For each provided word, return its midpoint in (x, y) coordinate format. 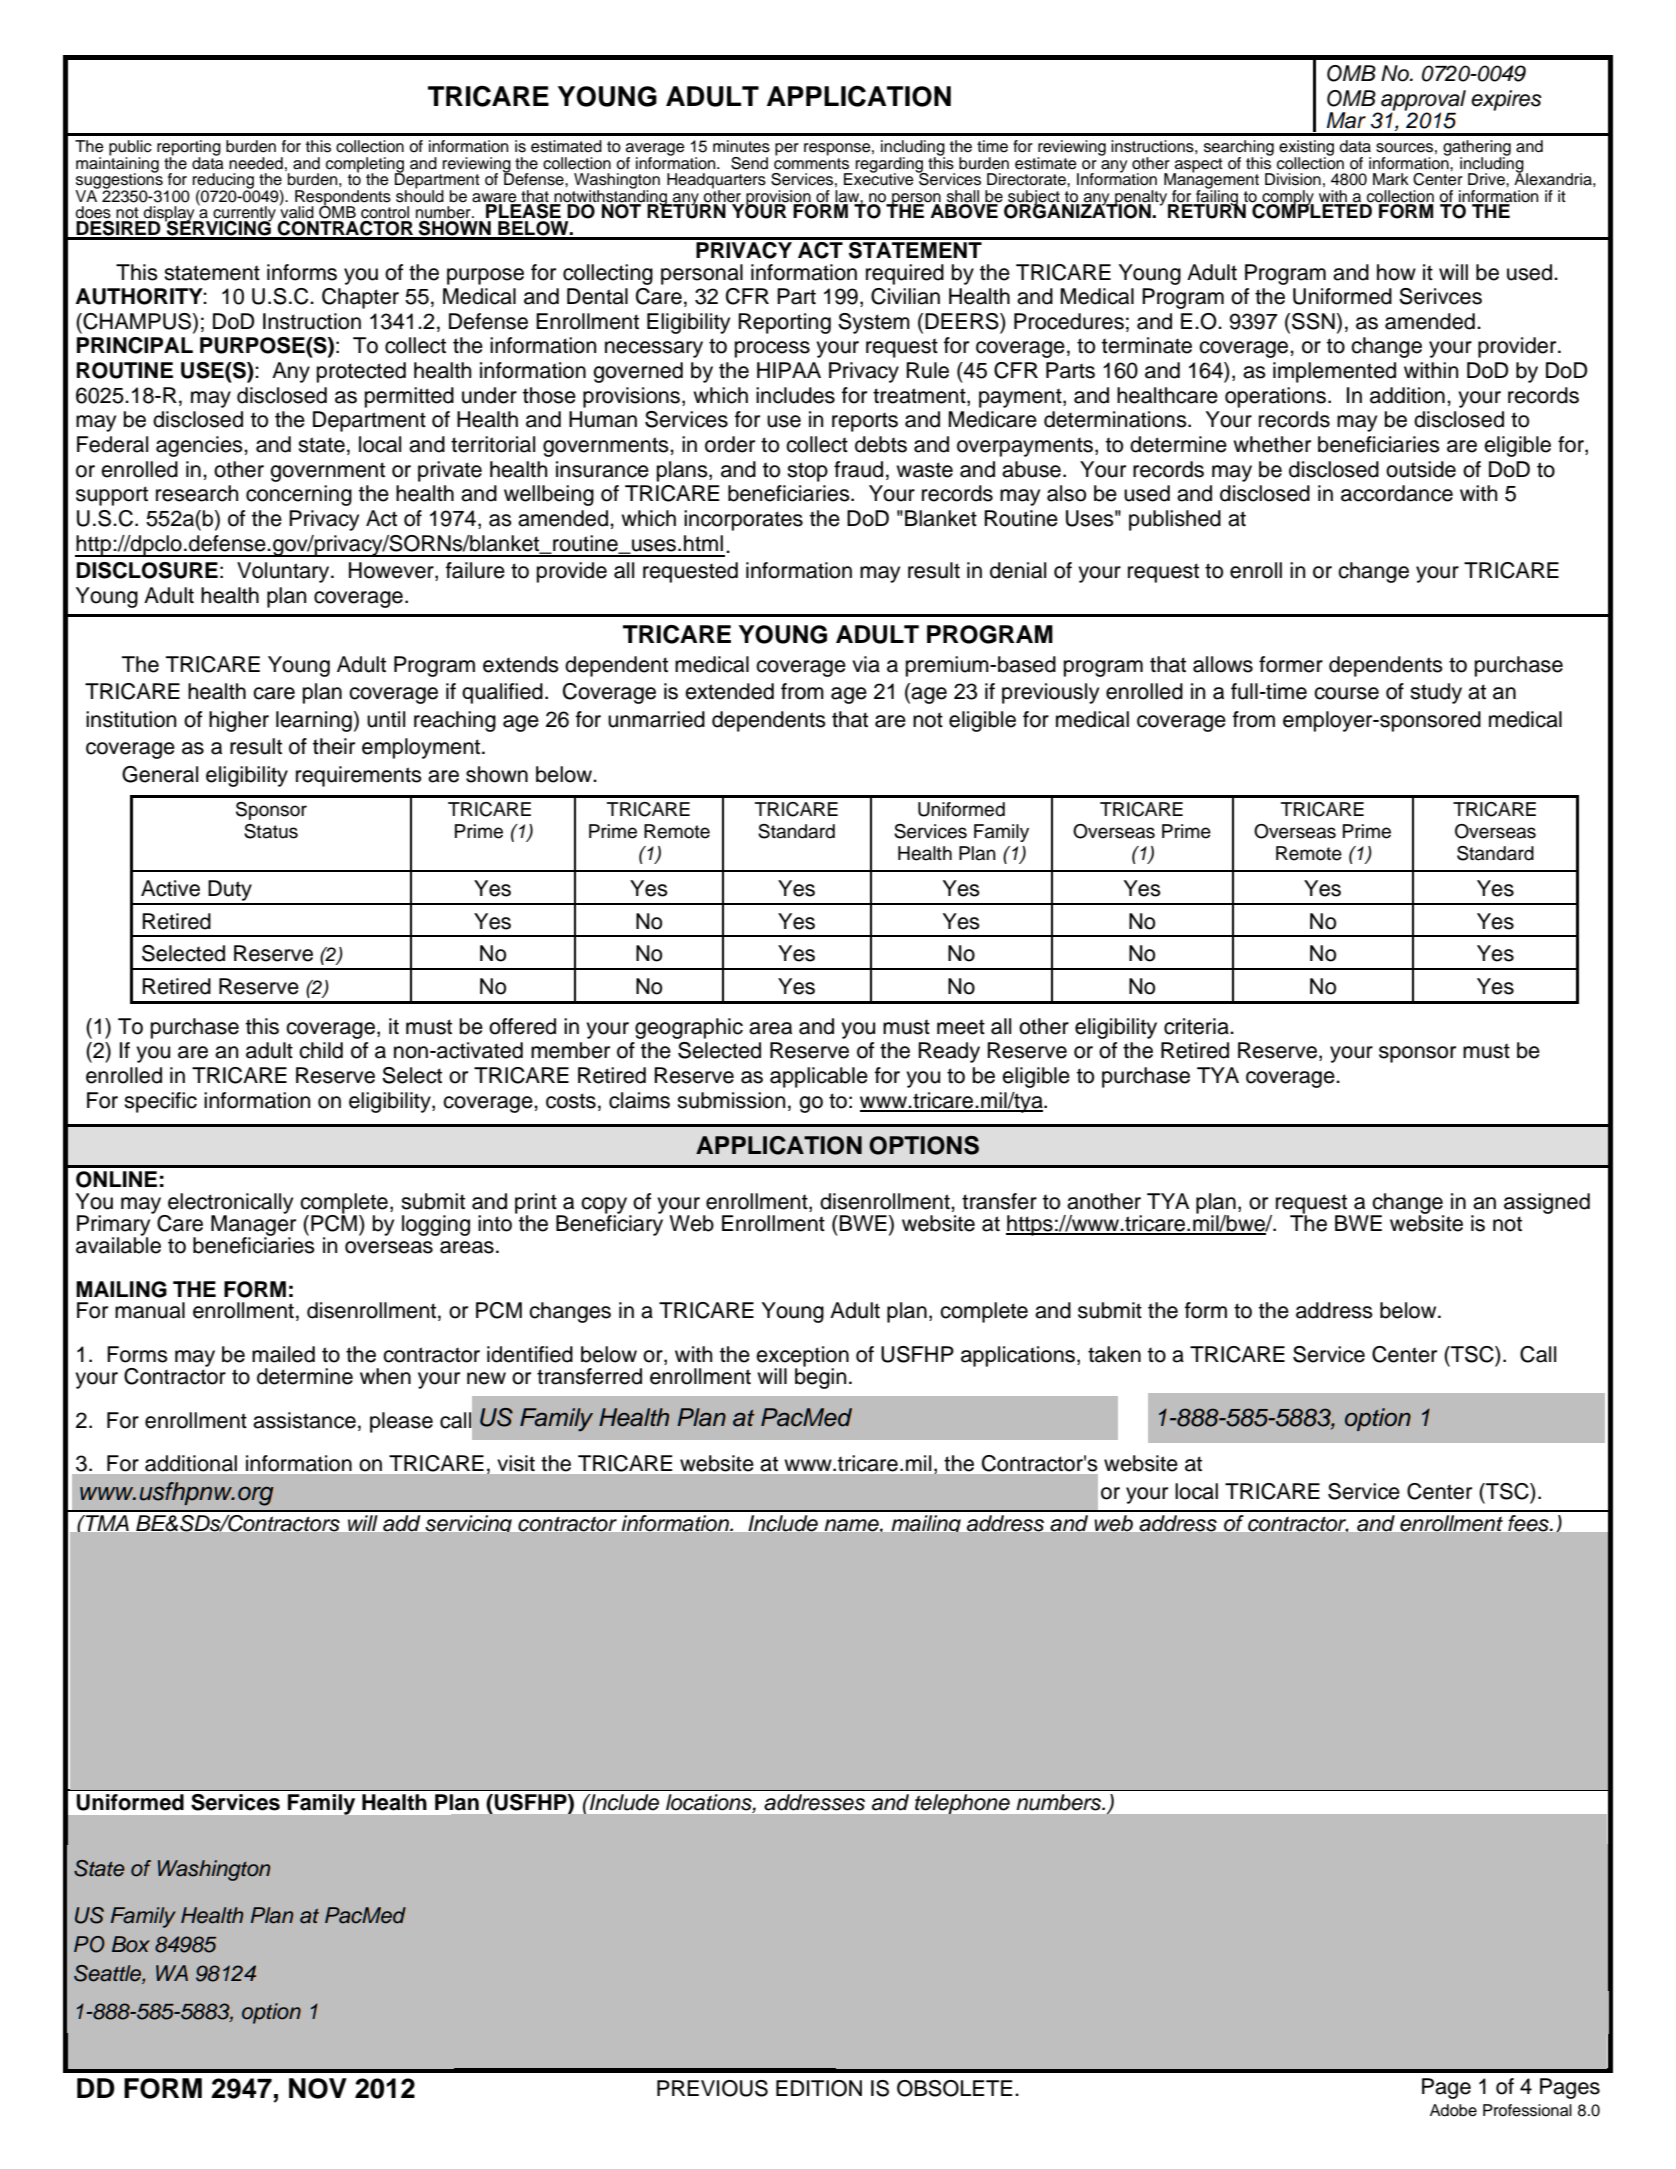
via (866, 664)
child (321, 1050)
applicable (819, 1077)
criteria (1197, 1026)
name (853, 1525)
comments (811, 162)
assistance (304, 1420)
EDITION (819, 2088)
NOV (318, 2088)
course (1346, 693)
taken (1114, 1354)
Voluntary (284, 572)
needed (256, 163)
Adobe (1453, 2110)
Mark (1391, 179)
